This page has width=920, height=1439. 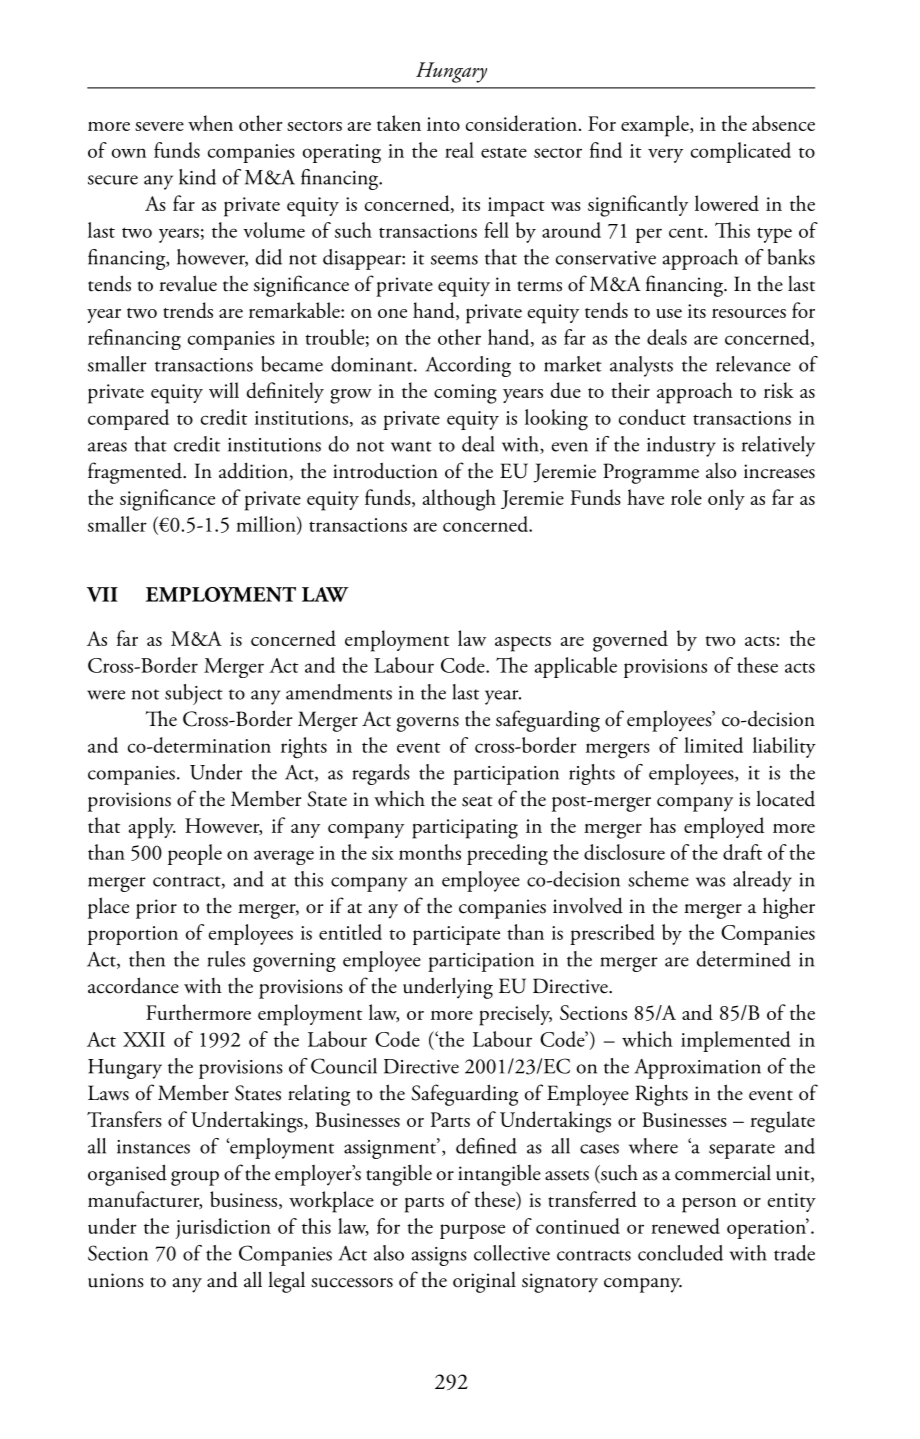 What do you see at coordinates (713, 745) in the page?
I see `limited` at bounding box center [713, 745].
